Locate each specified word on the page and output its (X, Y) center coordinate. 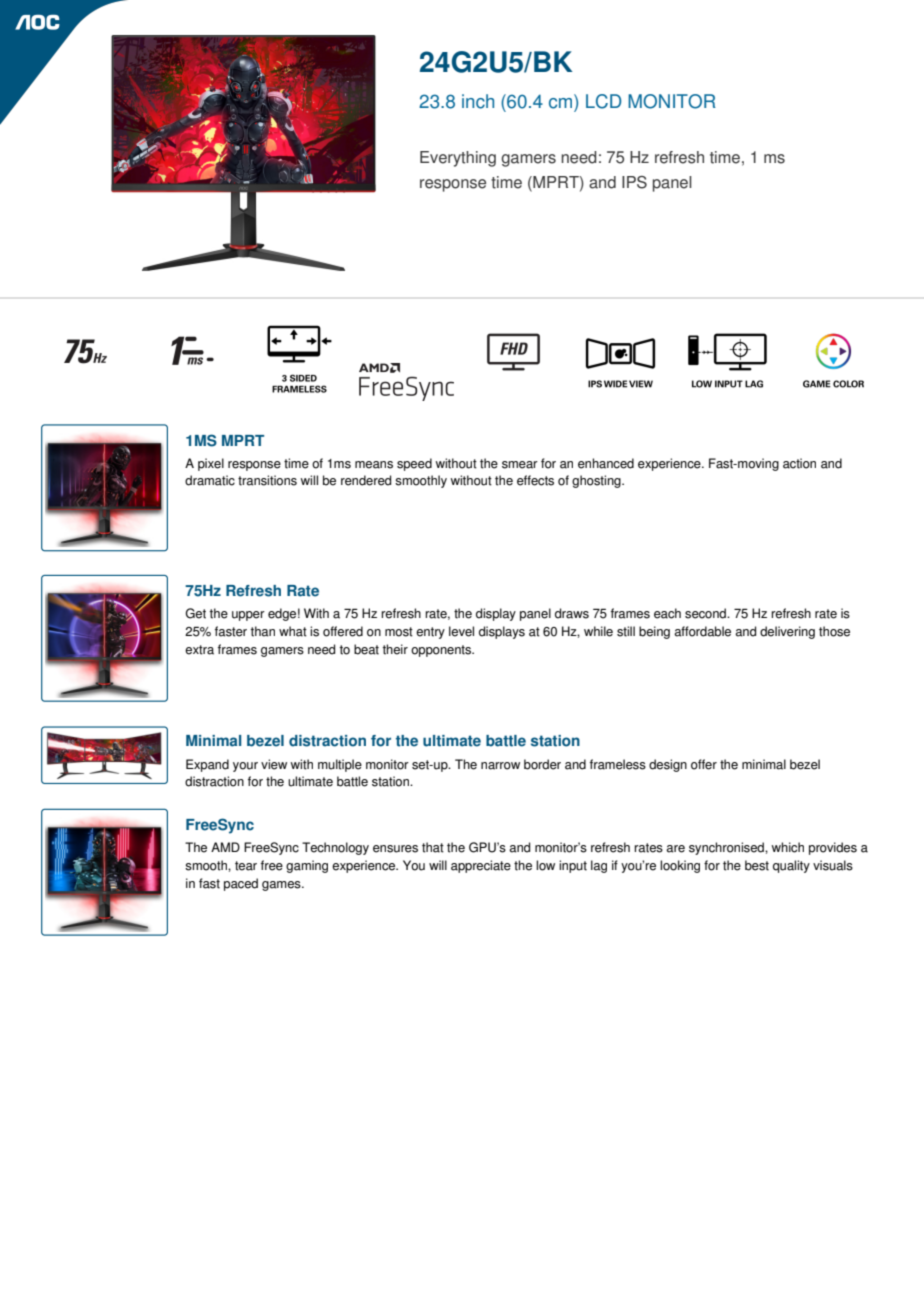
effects (535, 480)
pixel (211, 464)
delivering (787, 632)
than (262, 631)
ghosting (597, 481)
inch (478, 101)
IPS (634, 182)
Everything (458, 159)
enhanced (606, 463)
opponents (442, 651)
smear (520, 465)
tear (246, 866)
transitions (267, 480)
